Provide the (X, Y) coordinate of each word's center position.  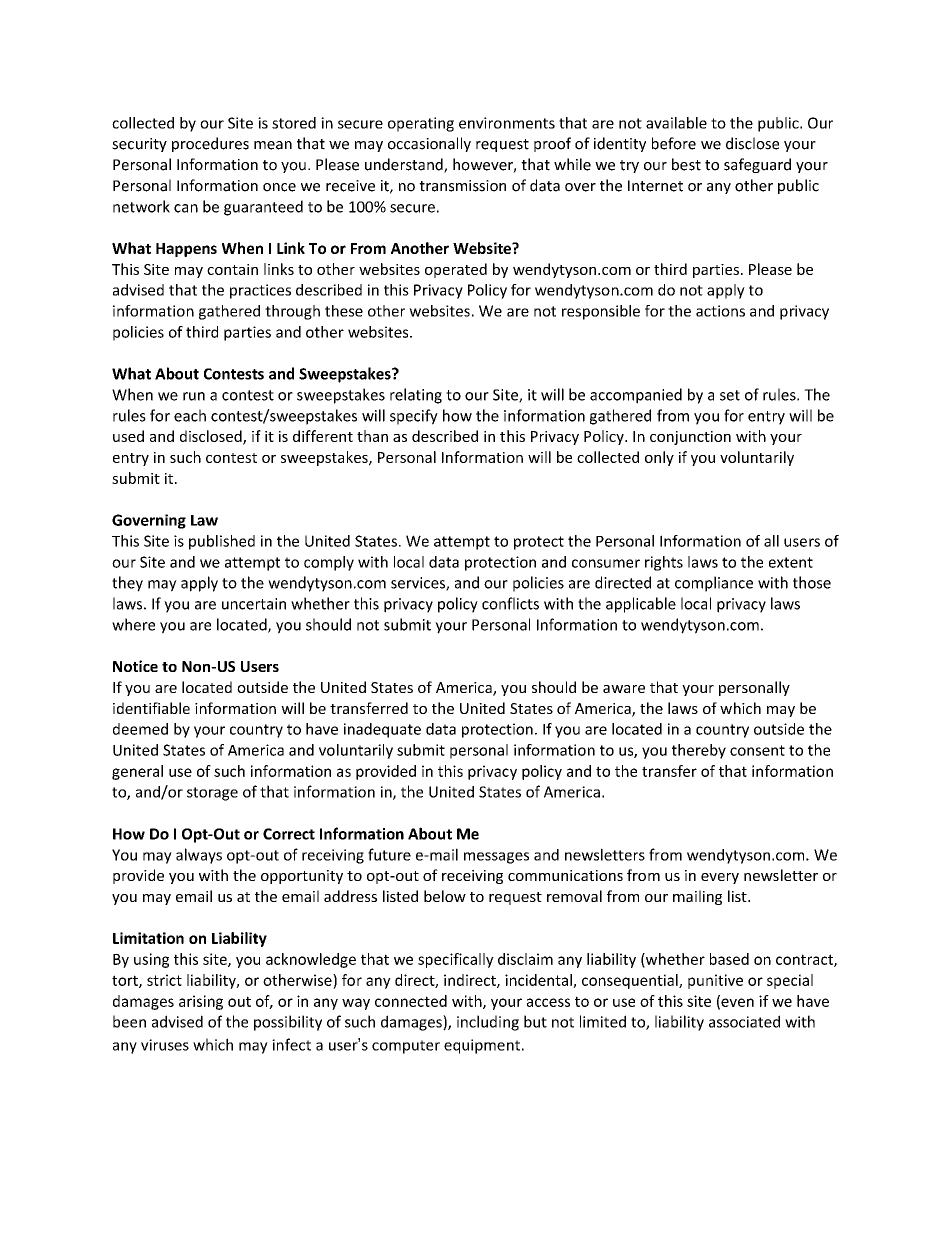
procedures (210, 144)
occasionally (429, 144)
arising (201, 1002)
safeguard (757, 165)
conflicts (510, 603)
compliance (714, 584)
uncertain (254, 604)
